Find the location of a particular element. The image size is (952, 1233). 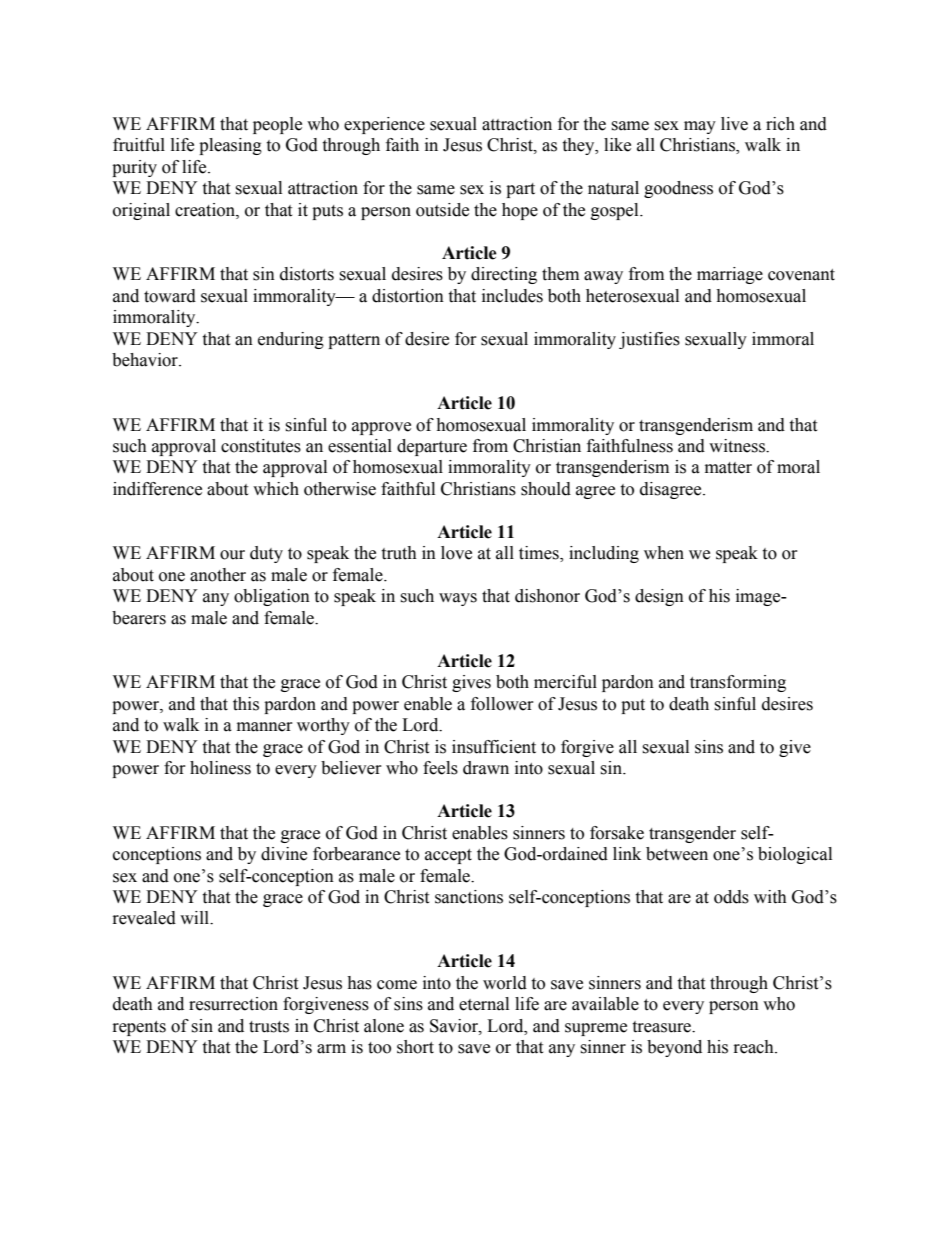

holiness is located at coordinates (220, 768).
